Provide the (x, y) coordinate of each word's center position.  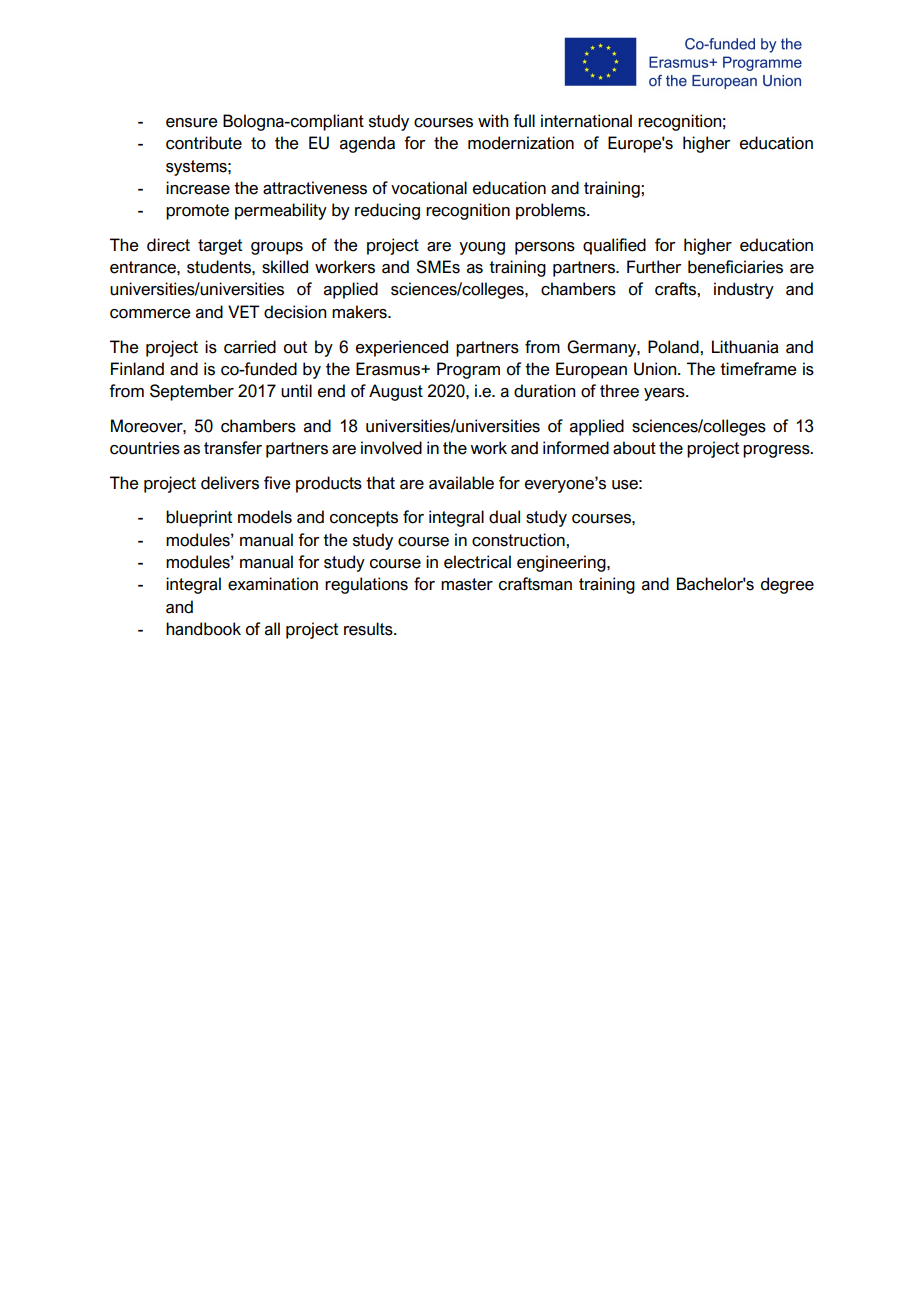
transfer (233, 448)
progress (777, 451)
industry (744, 290)
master (467, 584)
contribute (204, 143)
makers (360, 312)
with (493, 120)
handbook (203, 629)
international (586, 121)
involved (391, 448)
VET (244, 311)
